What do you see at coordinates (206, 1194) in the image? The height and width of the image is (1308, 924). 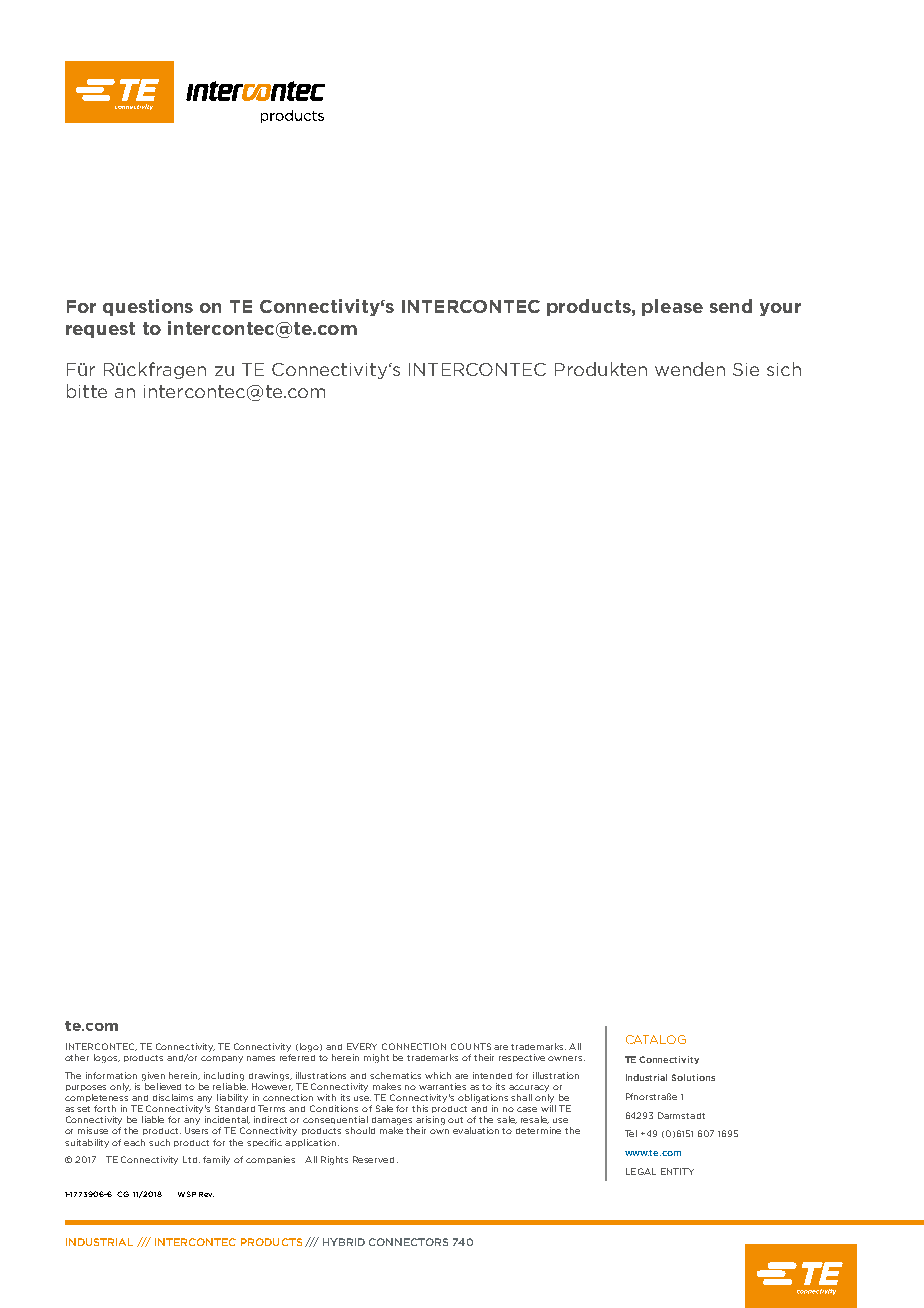 I see `Rev` at bounding box center [206, 1194].
